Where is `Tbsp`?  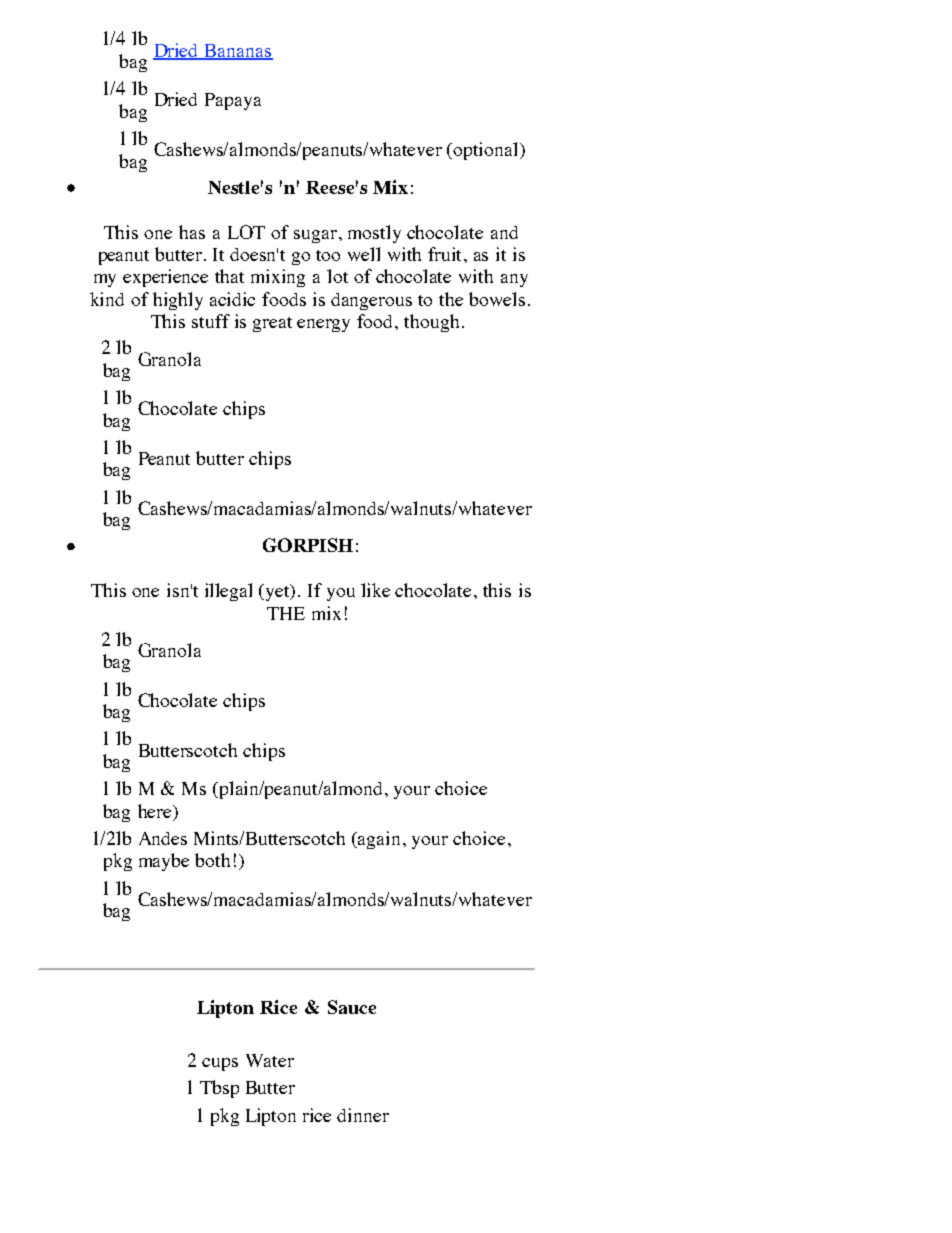 Tbsp is located at coordinates (219, 1089).
